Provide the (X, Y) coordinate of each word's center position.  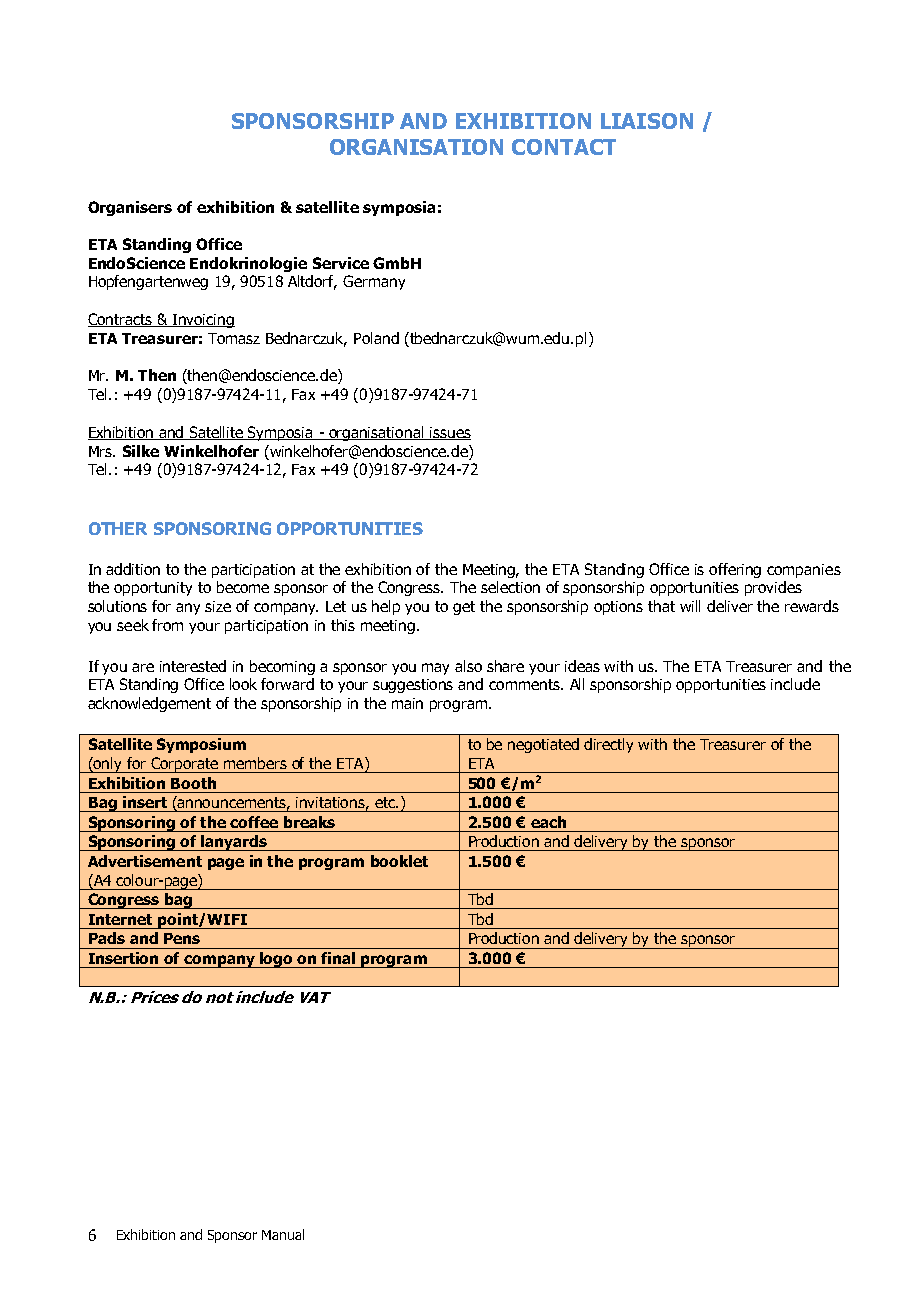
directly (608, 745)
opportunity (153, 589)
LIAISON (647, 121)
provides (773, 588)
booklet (399, 861)
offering (735, 570)
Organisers (130, 208)
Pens (182, 938)
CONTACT (564, 147)
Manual (283, 1234)
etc (386, 802)
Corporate (184, 765)
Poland (376, 338)
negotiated (543, 745)
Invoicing (203, 321)
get (464, 608)
